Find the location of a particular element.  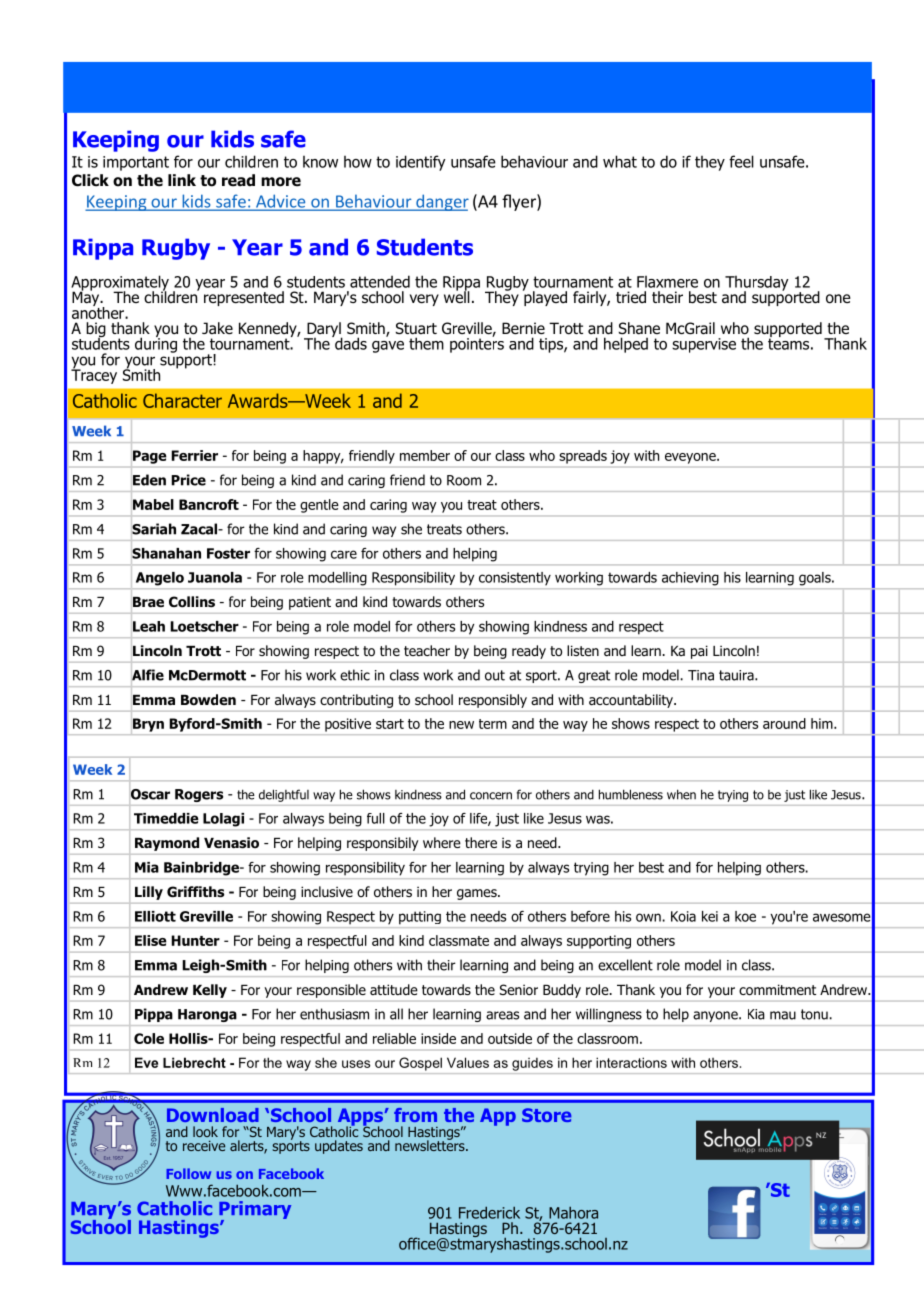

Frederick is located at coordinates (489, 1212).
